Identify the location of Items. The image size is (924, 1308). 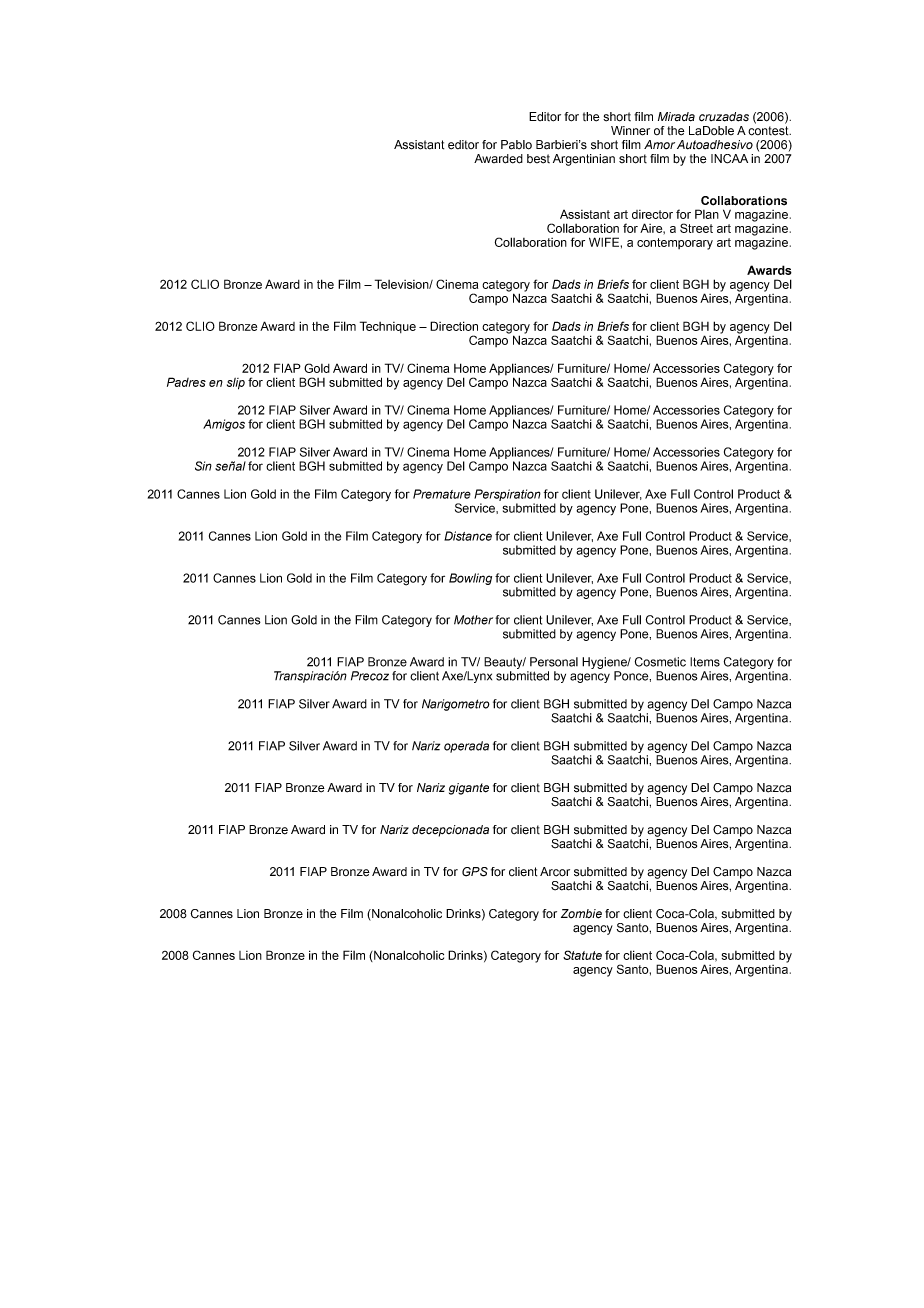
(705, 662).
